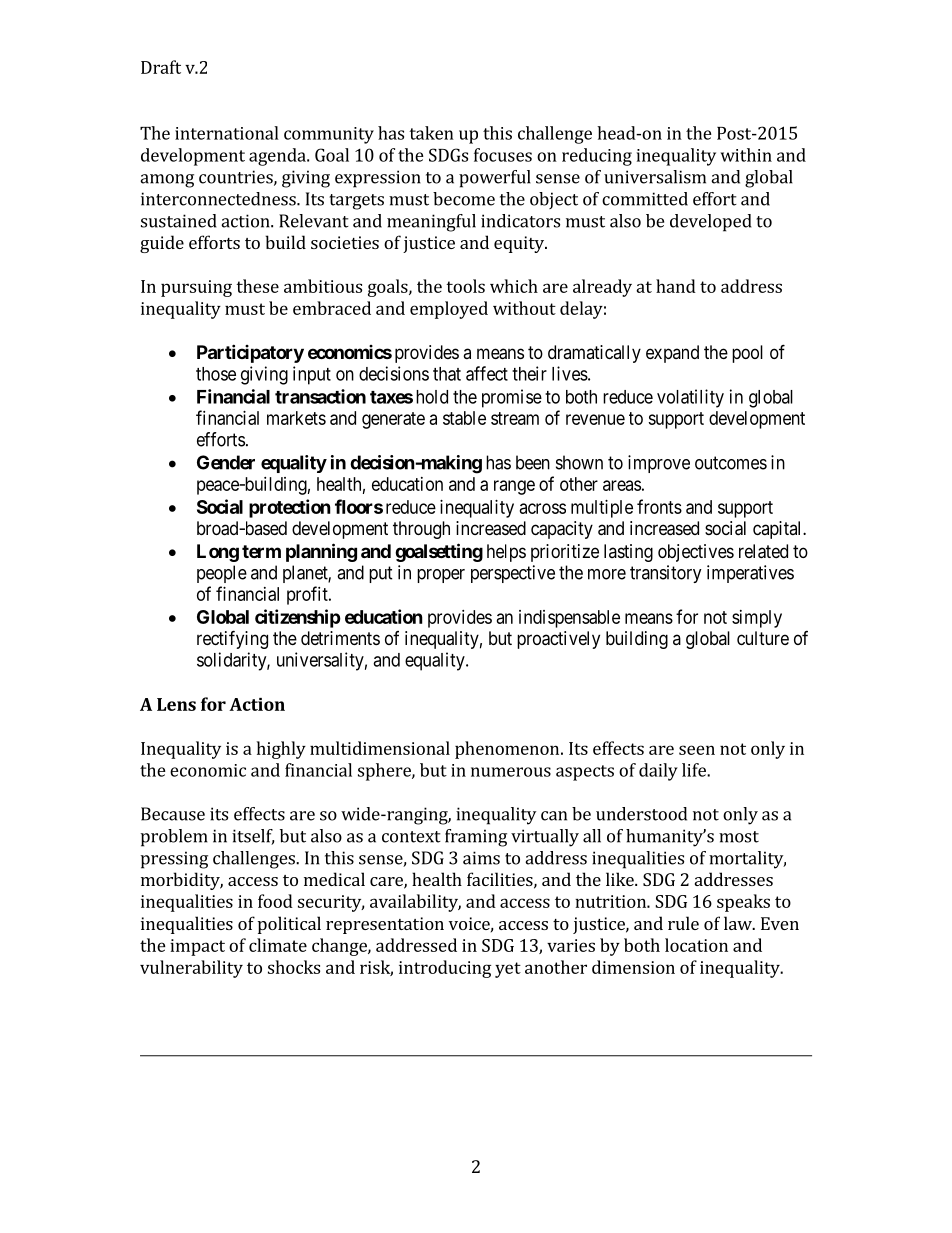 The image size is (952, 1233). What do you see at coordinates (227, 133) in the page?
I see `international` at bounding box center [227, 133].
